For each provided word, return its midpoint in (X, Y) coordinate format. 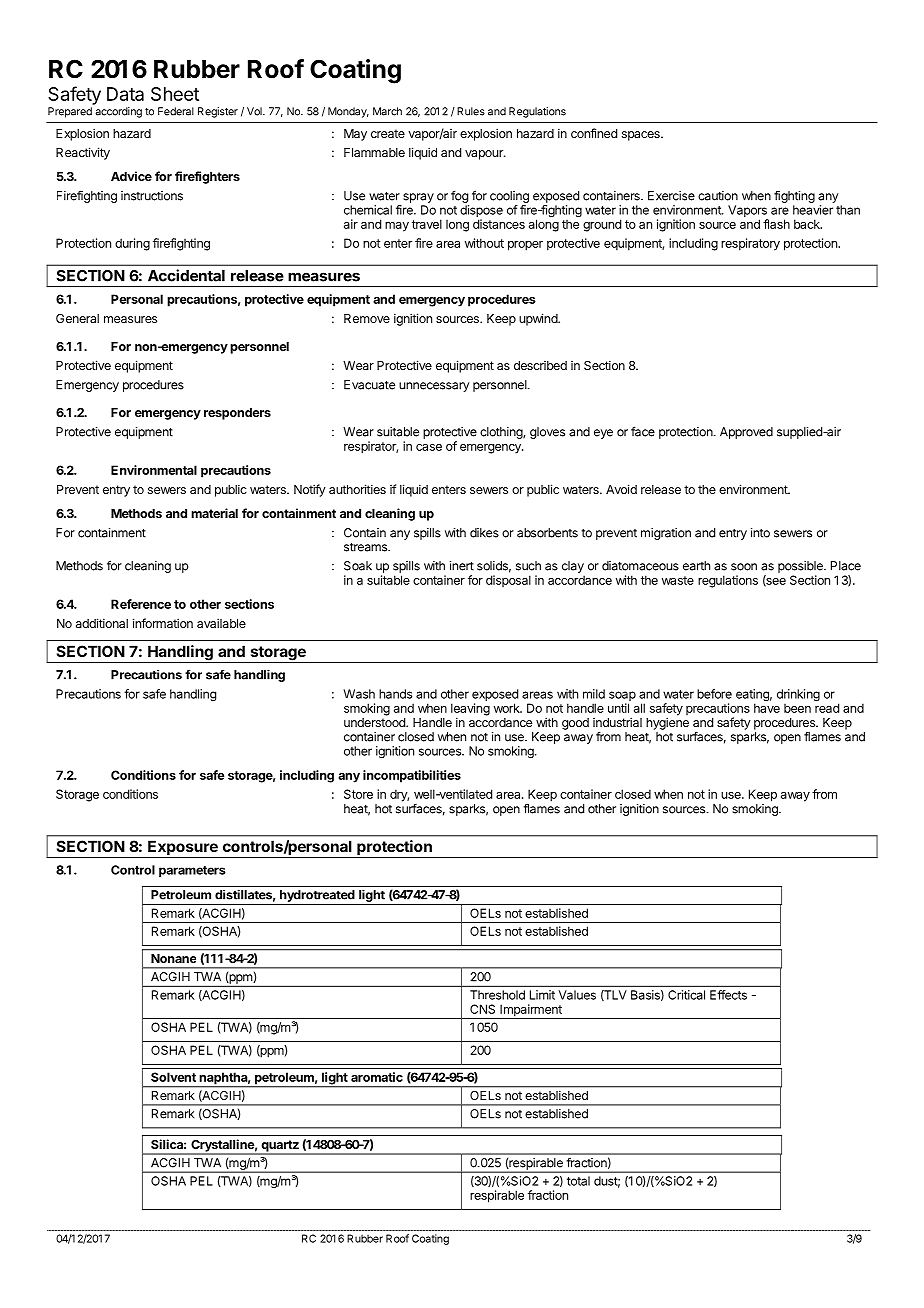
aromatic (377, 1077)
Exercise (671, 196)
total (578, 1181)
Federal (176, 111)
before (714, 694)
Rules (471, 111)
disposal (508, 581)
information (163, 623)
